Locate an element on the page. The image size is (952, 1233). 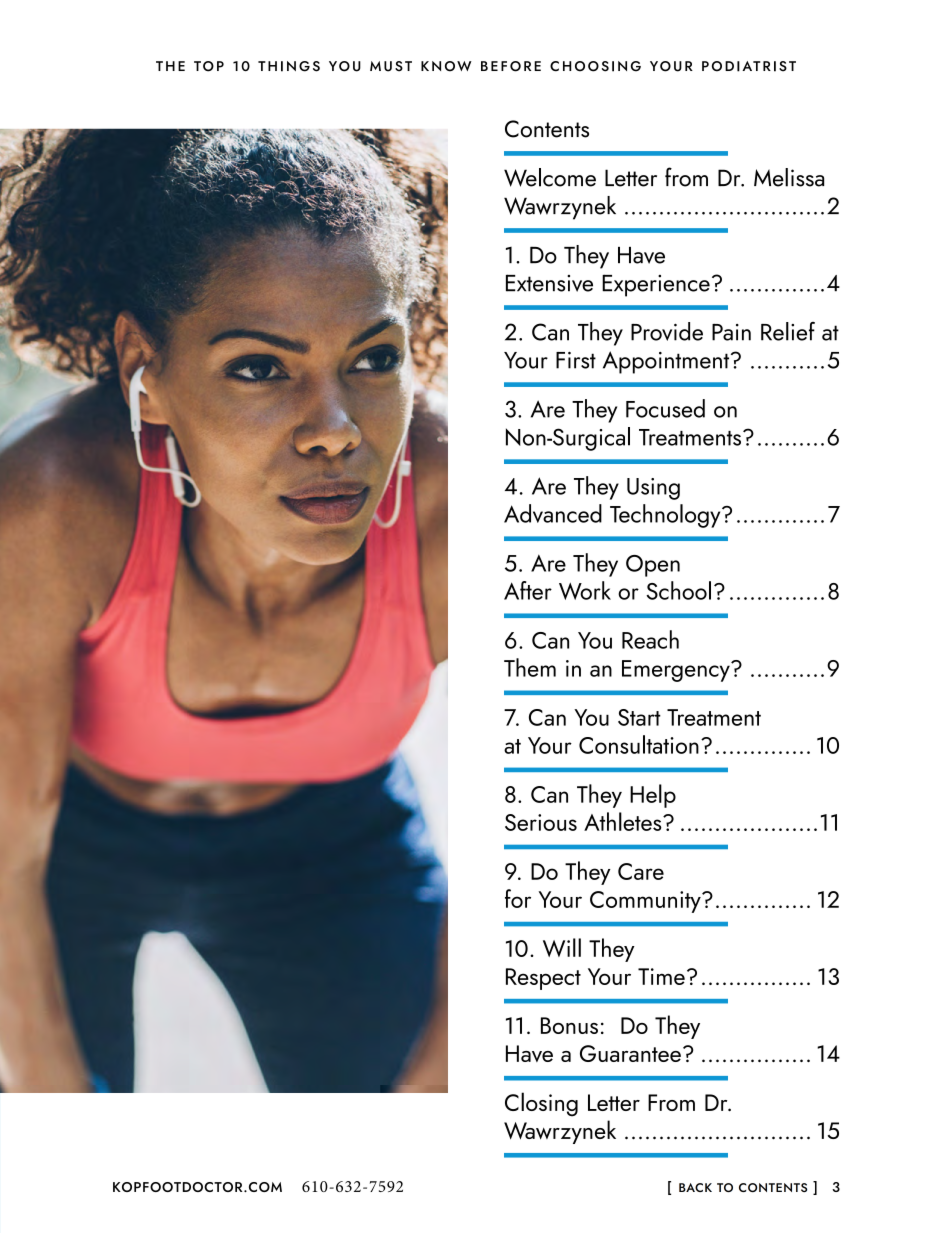
Provide is located at coordinates (667, 331).
